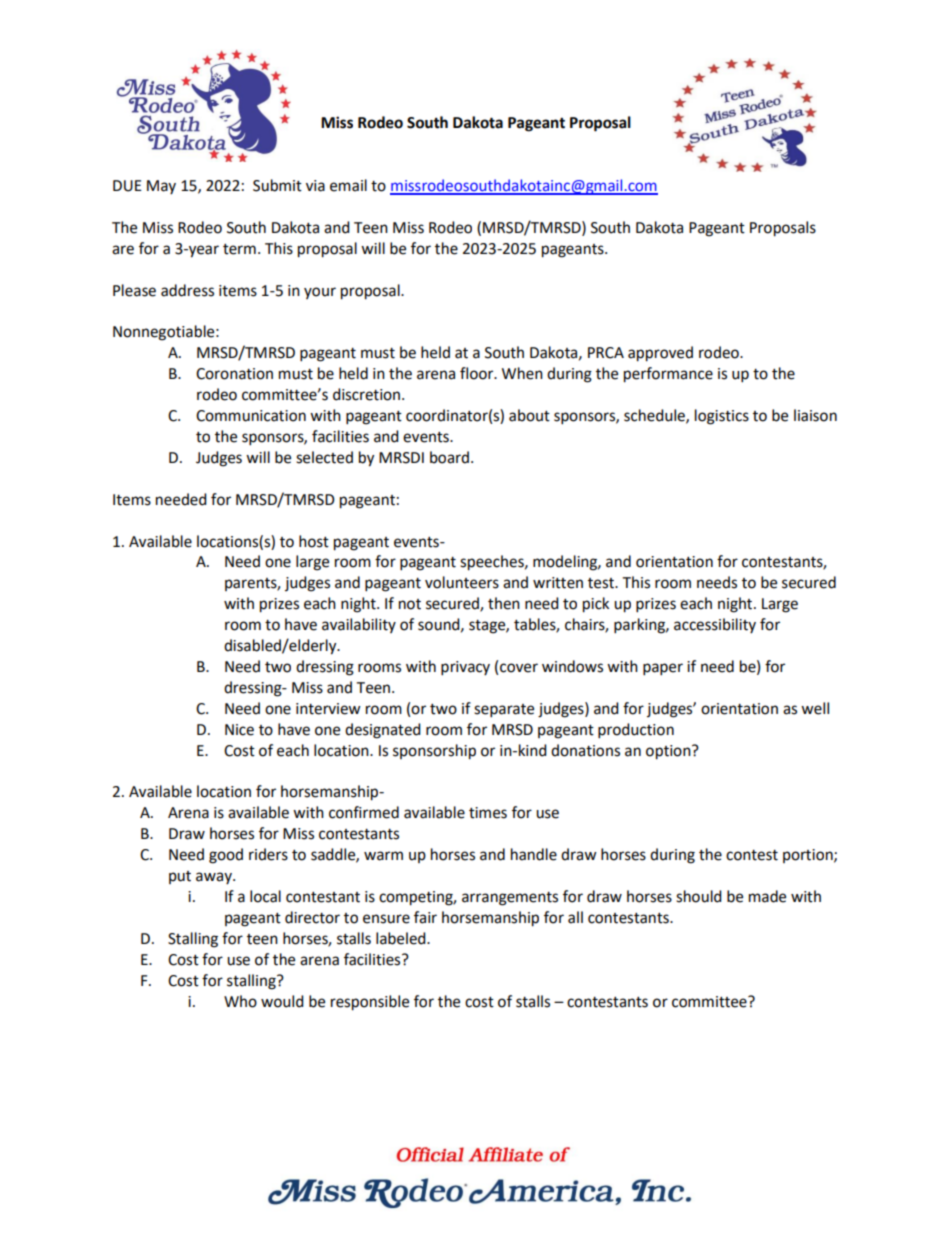 Image resolution: width=952 pixels, height=1233 pixels. What do you see at coordinates (239, 730) in the screenshot?
I see `Nice` at bounding box center [239, 730].
